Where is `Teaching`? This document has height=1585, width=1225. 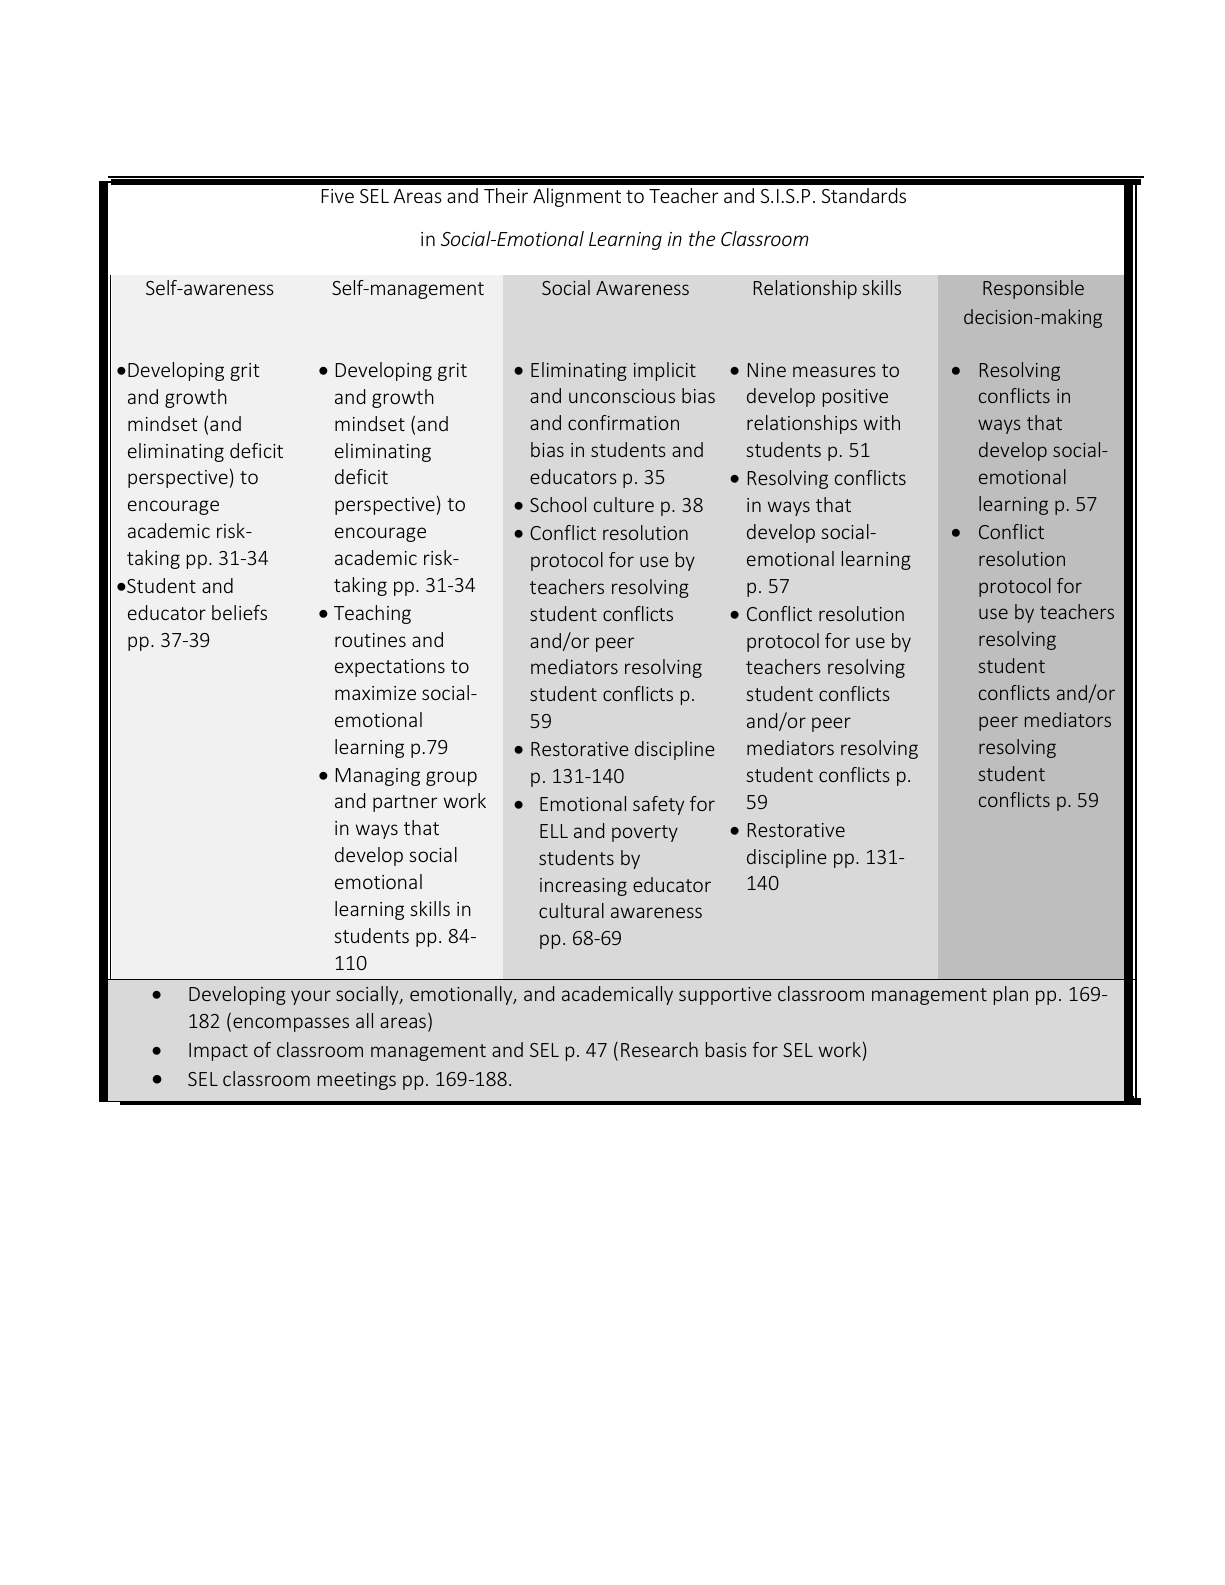 Teaching is located at coordinates (372, 614).
